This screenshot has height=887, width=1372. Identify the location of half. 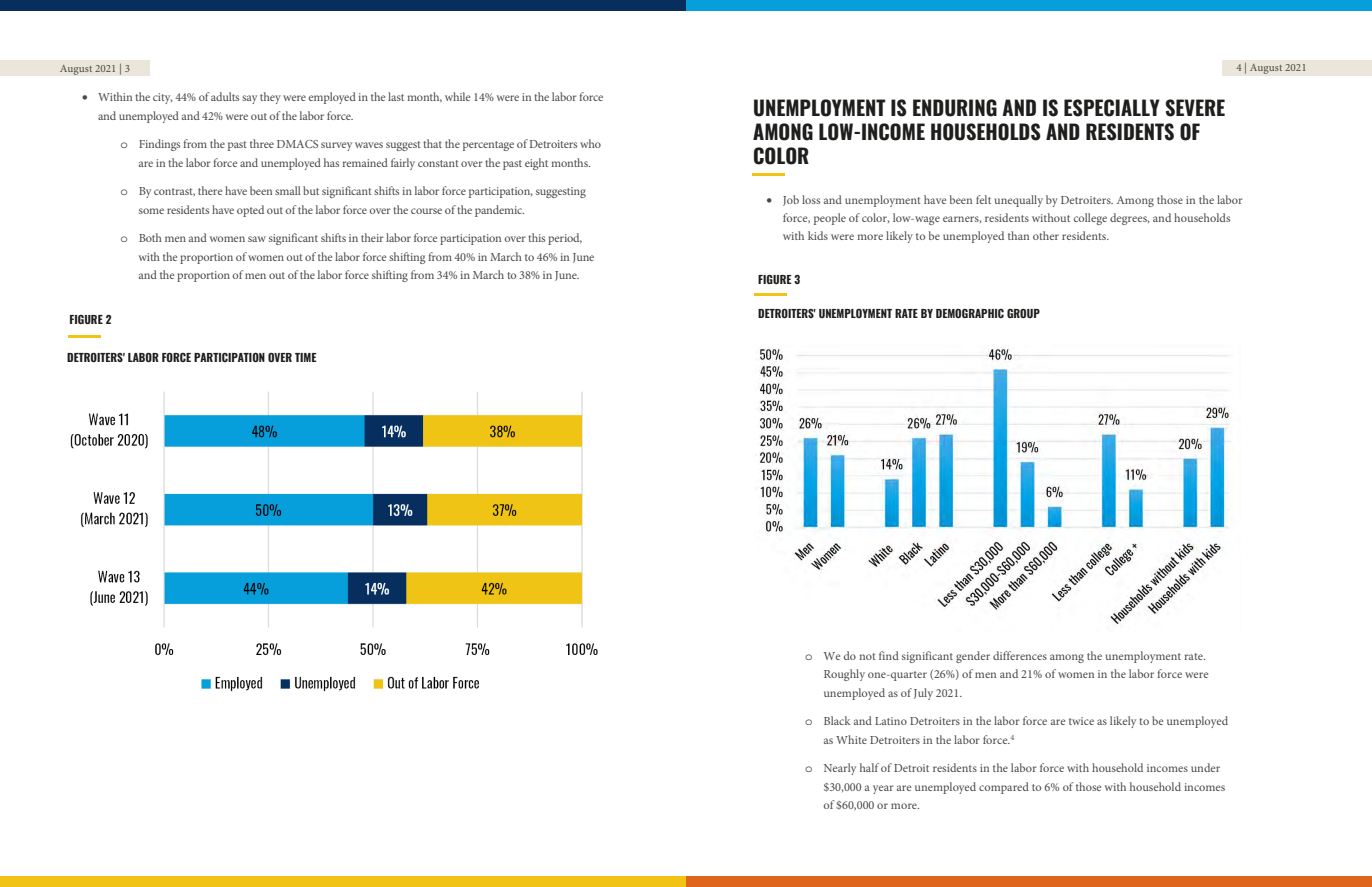
(869, 767).
